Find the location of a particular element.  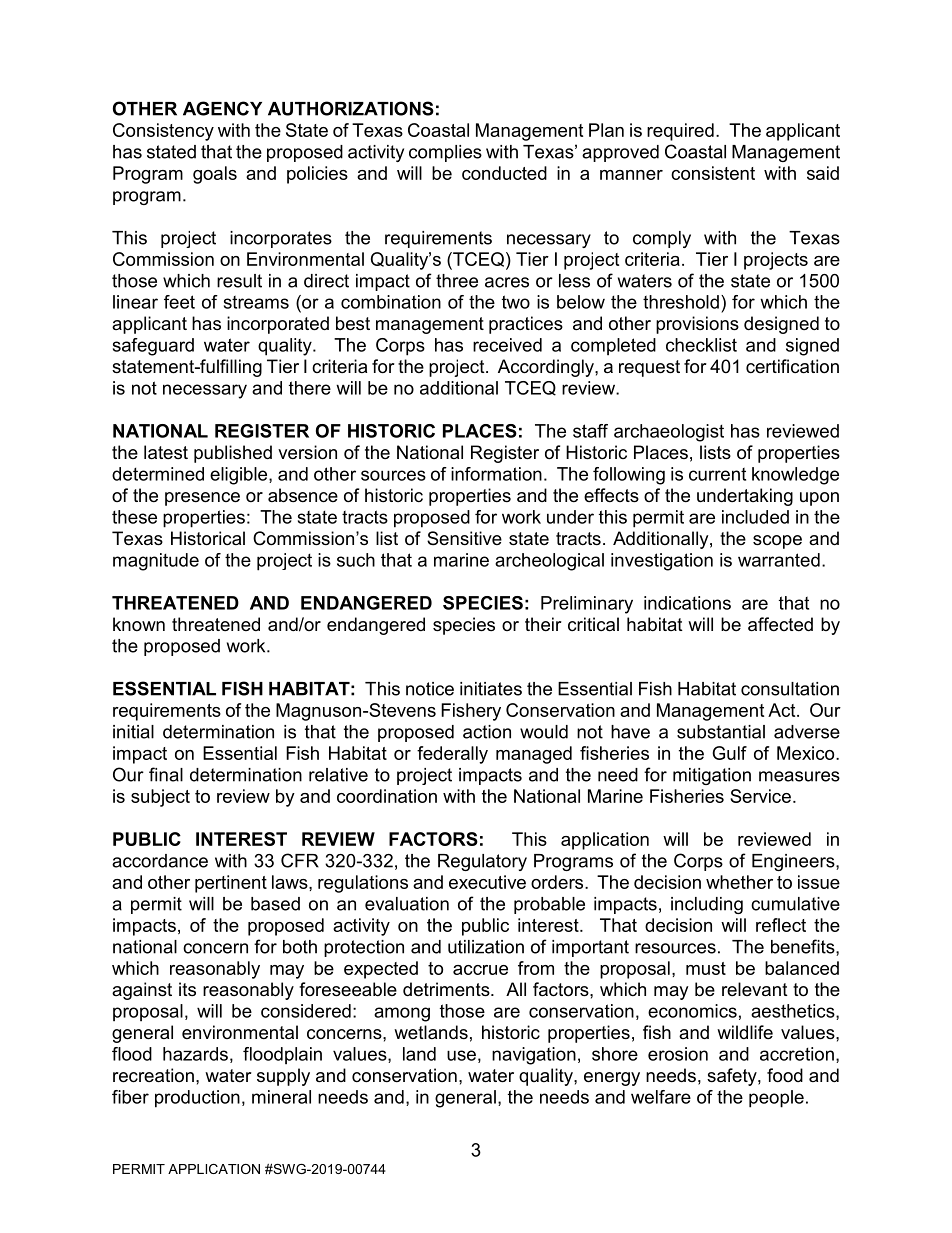

their is located at coordinates (543, 624).
